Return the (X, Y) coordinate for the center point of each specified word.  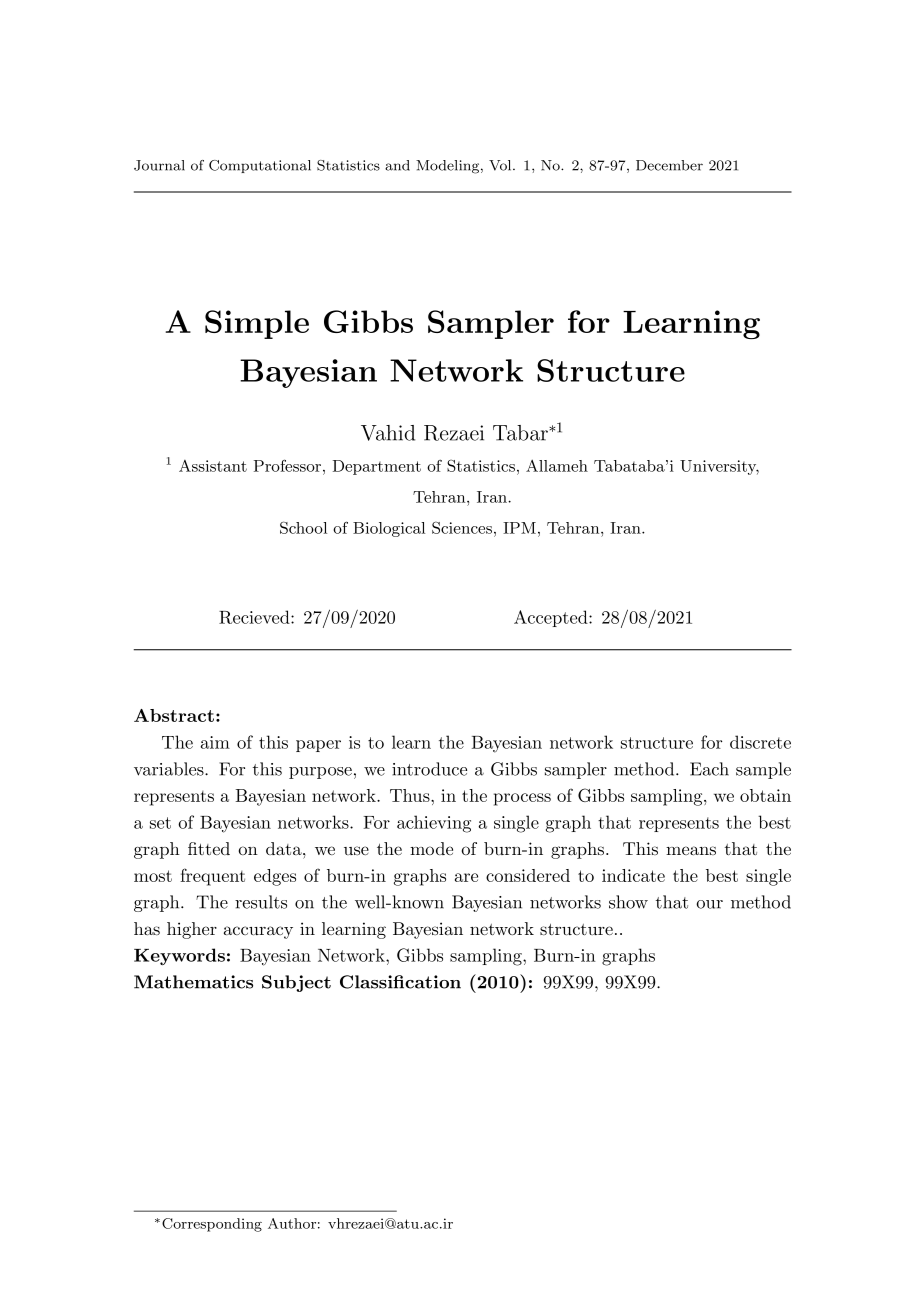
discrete (760, 742)
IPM (519, 528)
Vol (501, 165)
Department (377, 467)
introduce (429, 769)
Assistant (213, 466)
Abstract (174, 715)
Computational (260, 166)
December (669, 165)
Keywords (179, 956)
